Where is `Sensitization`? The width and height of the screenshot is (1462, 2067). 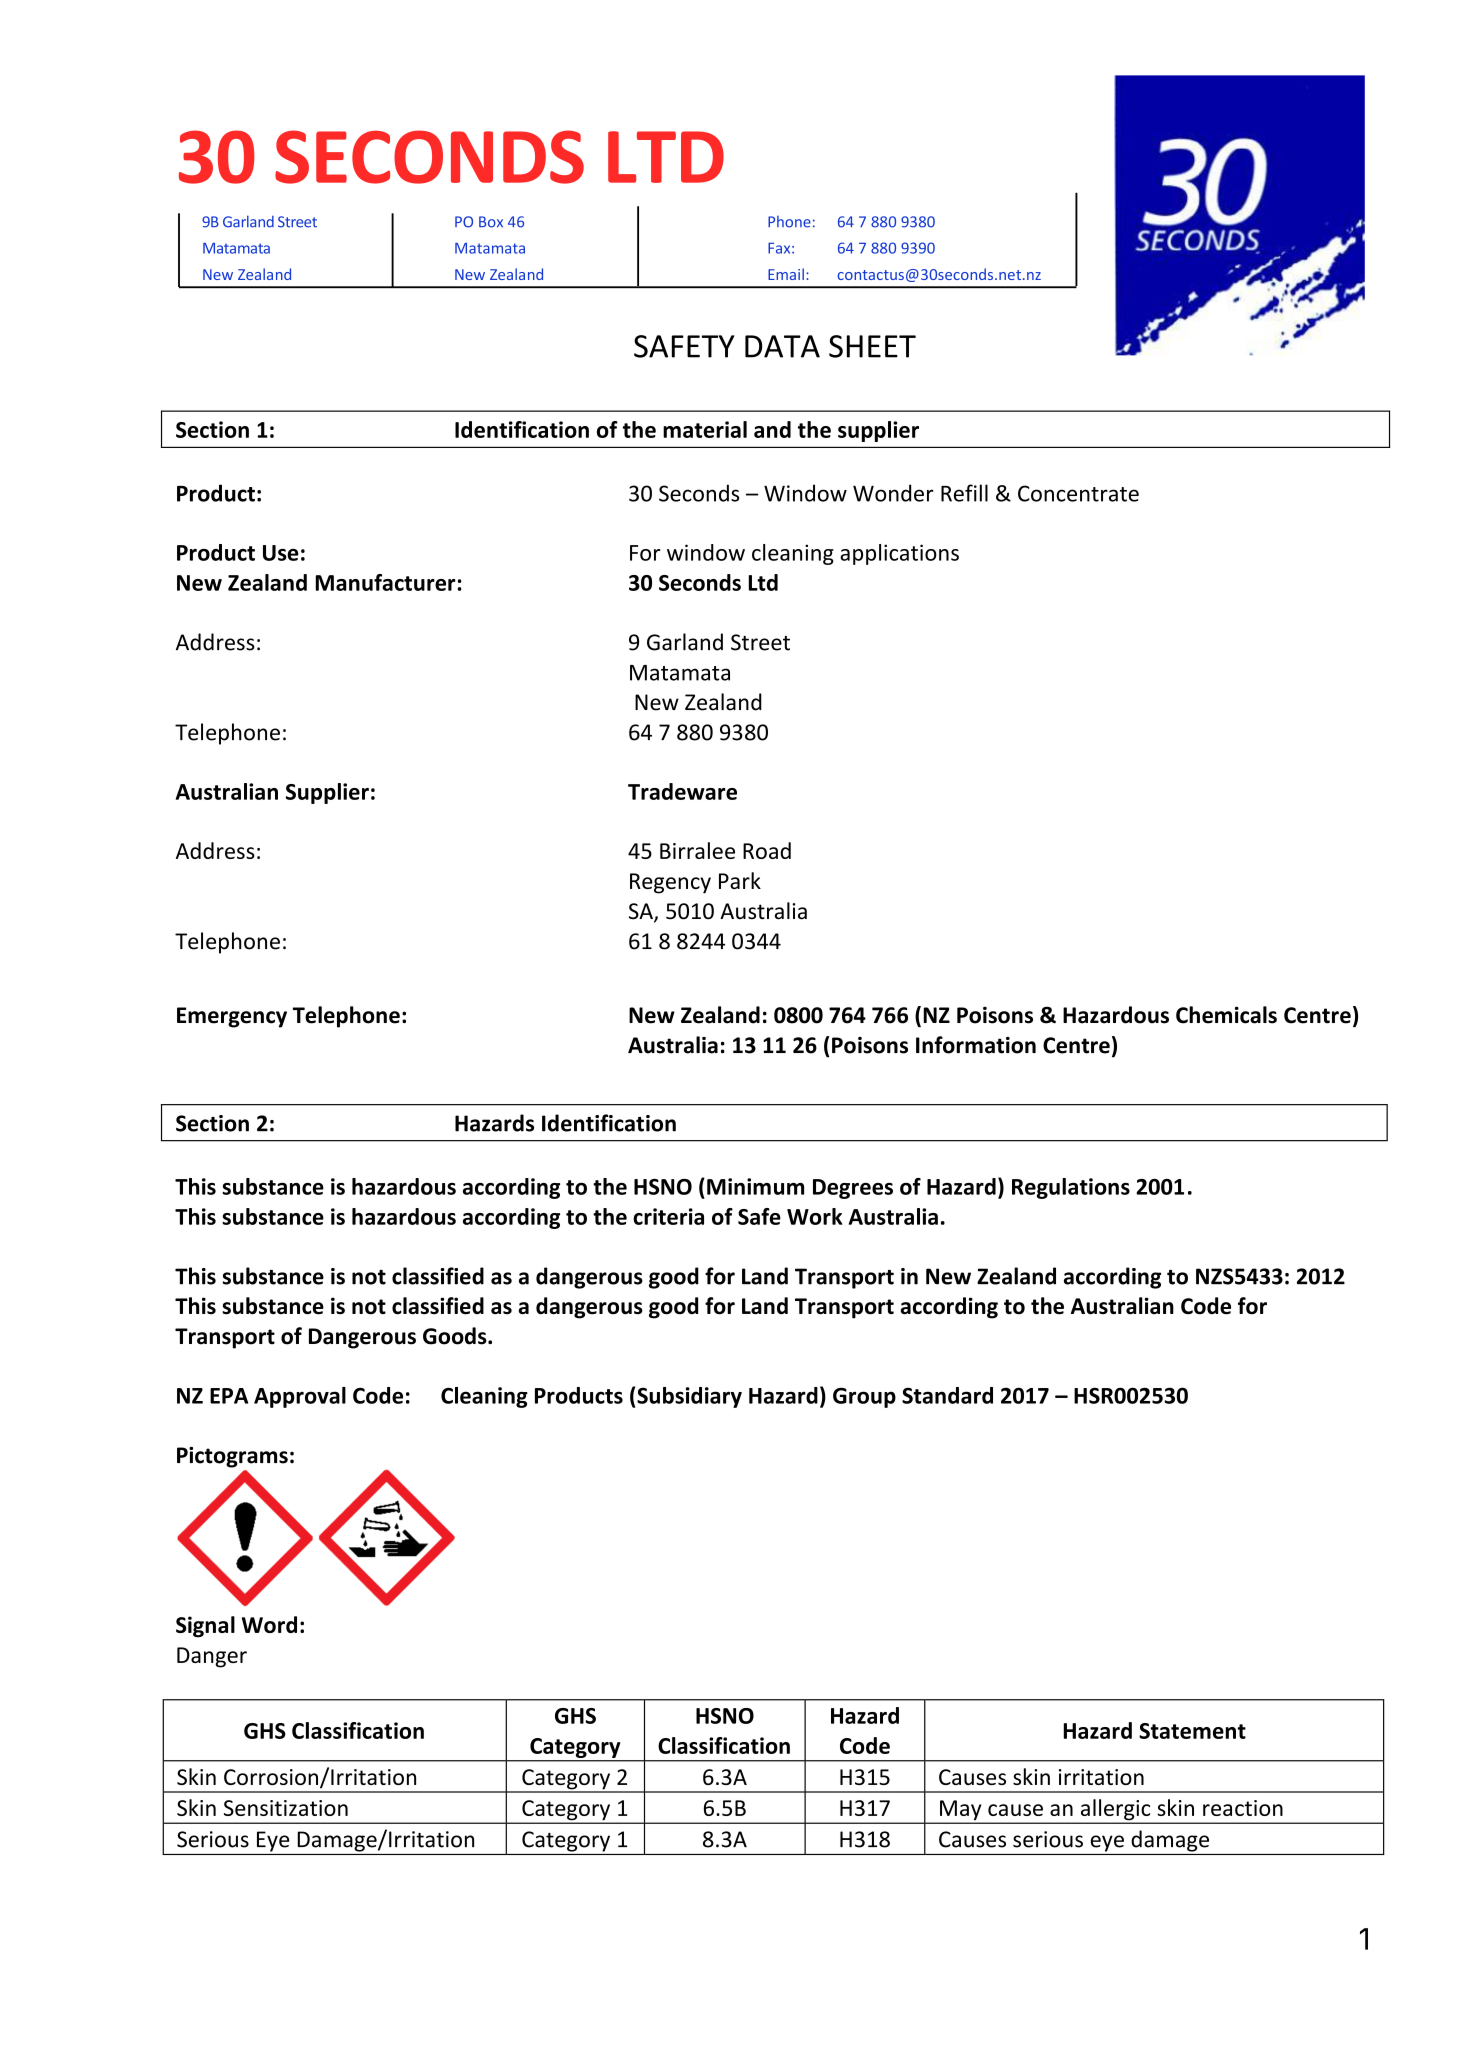
Sensitization is located at coordinates (286, 1808).
